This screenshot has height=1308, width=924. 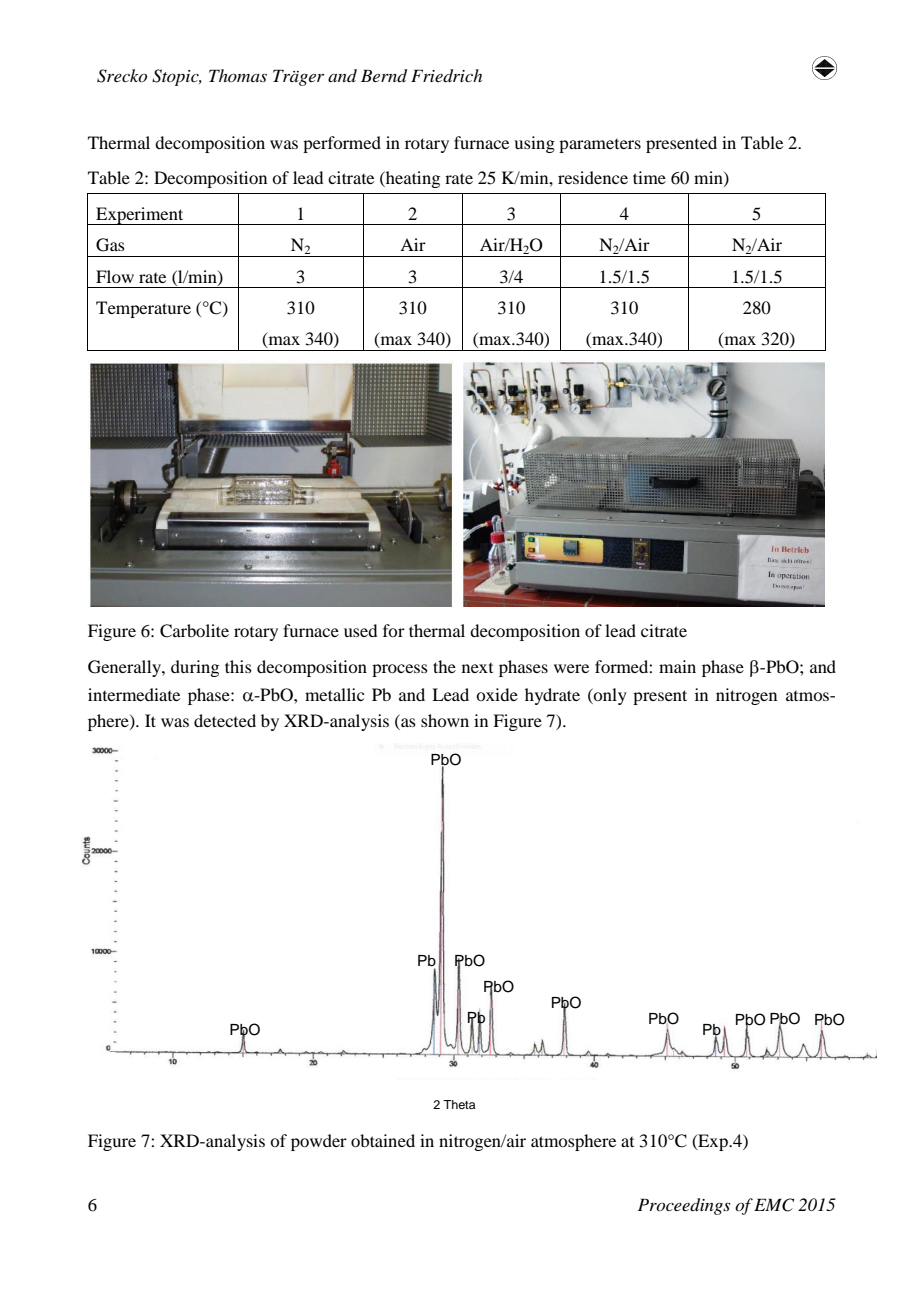 I want to click on obtained, so click(x=383, y=1140).
